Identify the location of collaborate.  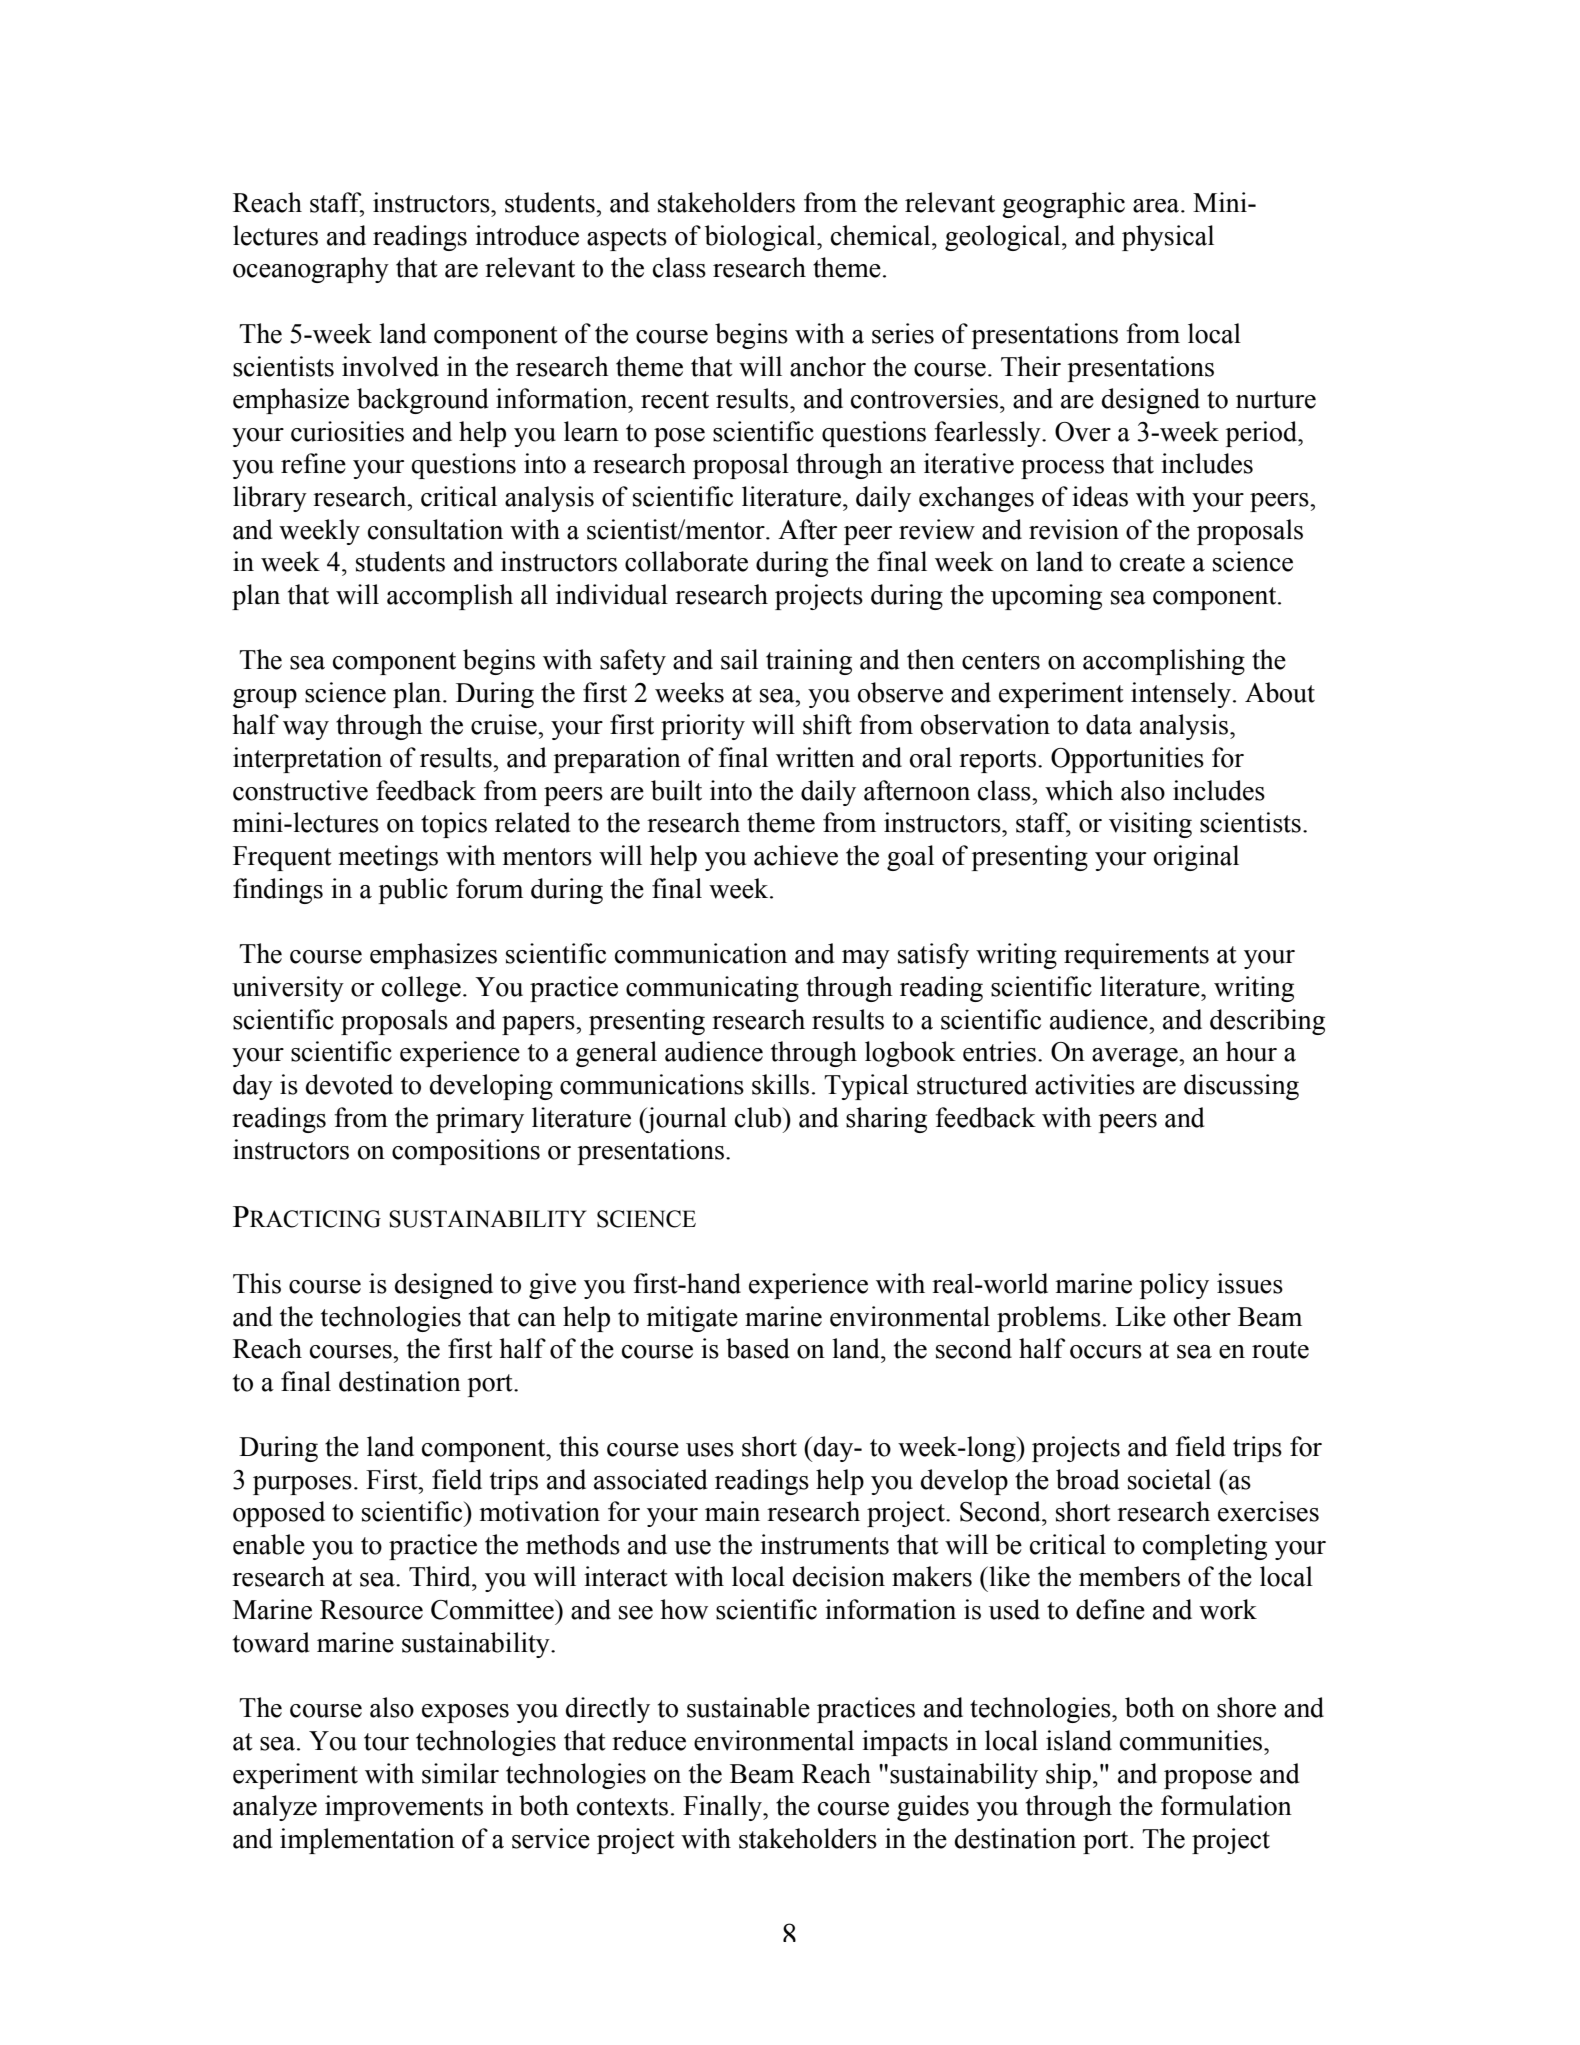
(686, 561).
